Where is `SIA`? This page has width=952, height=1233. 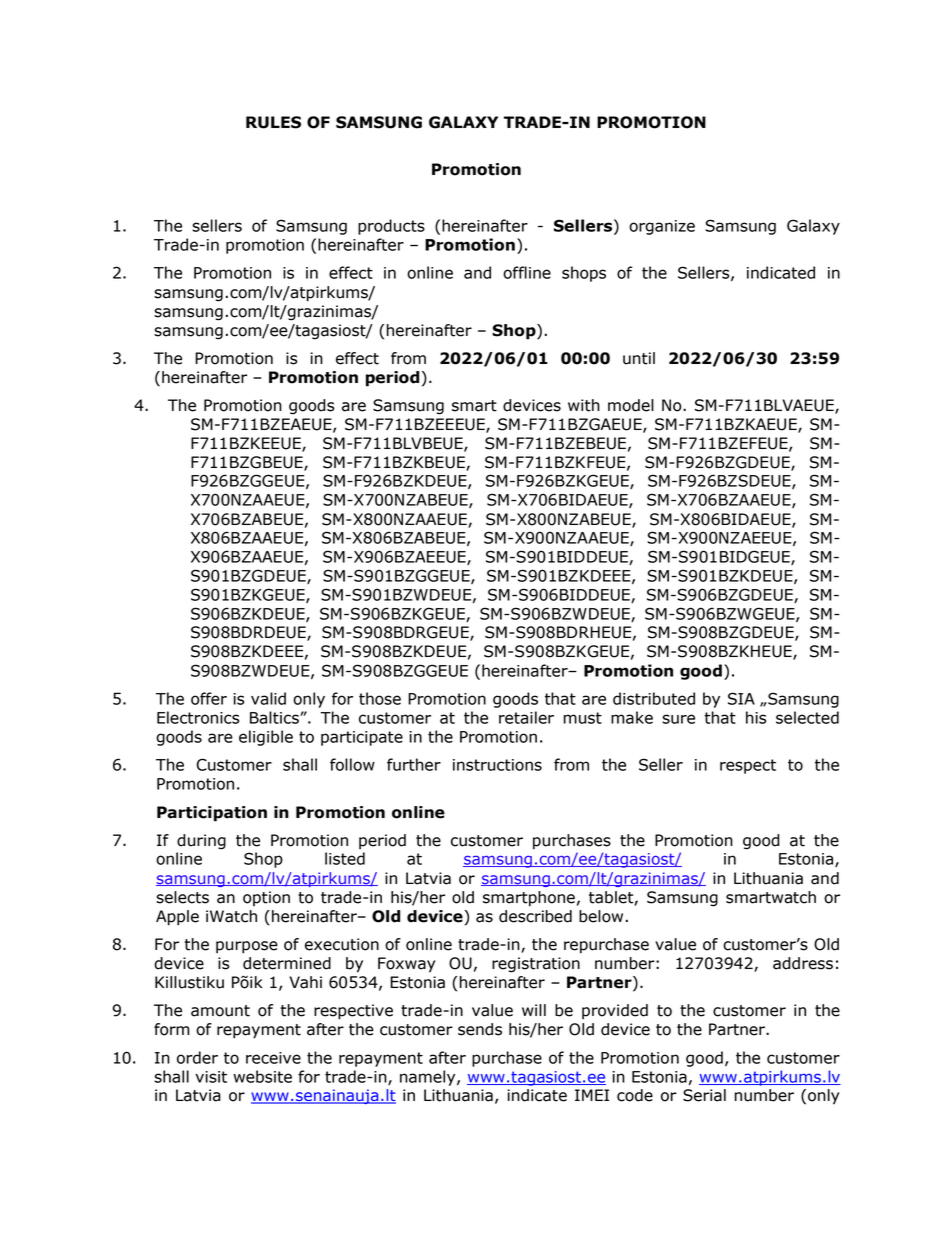
SIA is located at coordinates (741, 698).
